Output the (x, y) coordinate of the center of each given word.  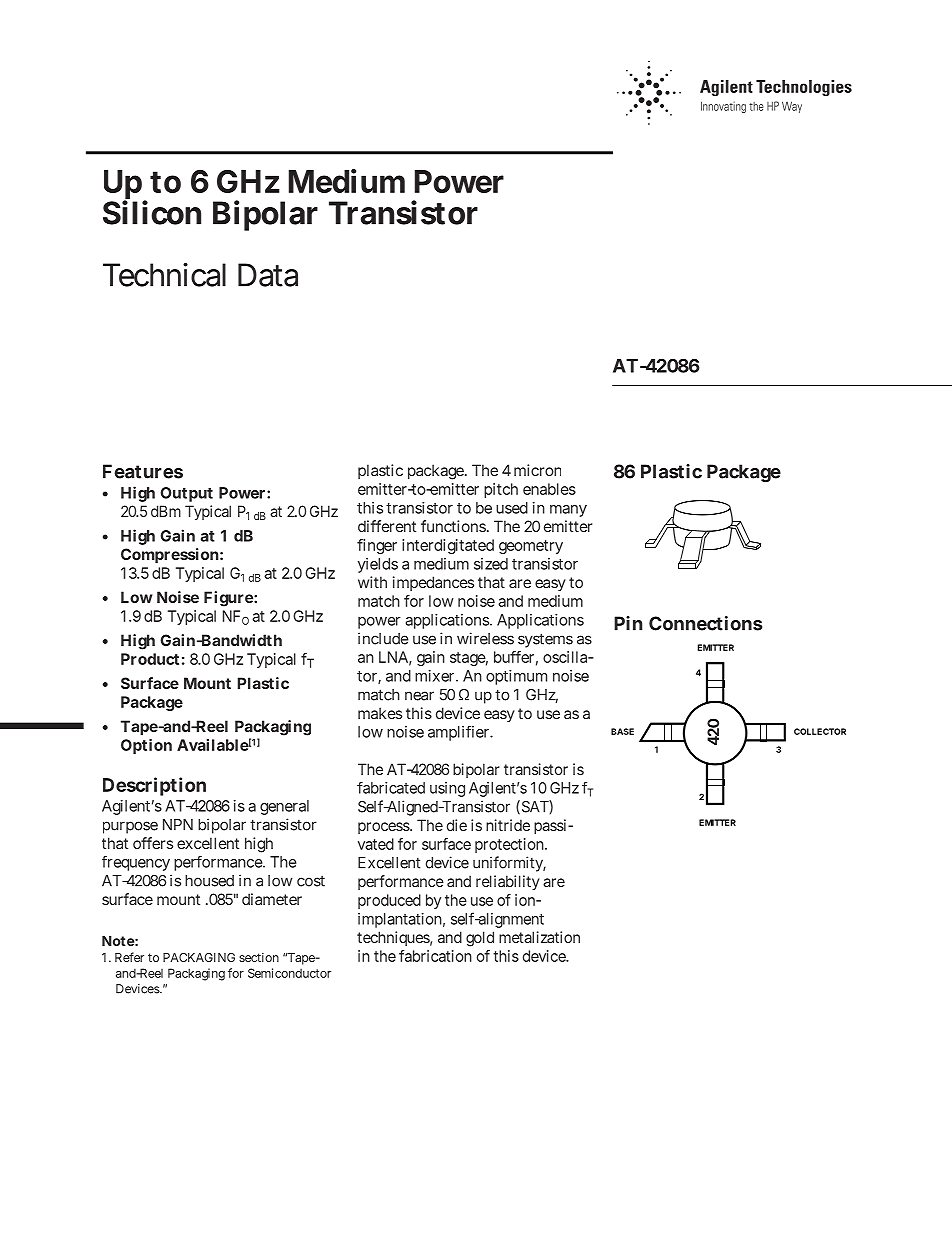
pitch (501, 490)
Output (186, 494)
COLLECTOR (820, 731)
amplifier (460, 733)
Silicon (152, 212)
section (259, 957)
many (568, 511)
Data (268, 275)
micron (537, 470)
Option (146, 746)
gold (480, 939)
